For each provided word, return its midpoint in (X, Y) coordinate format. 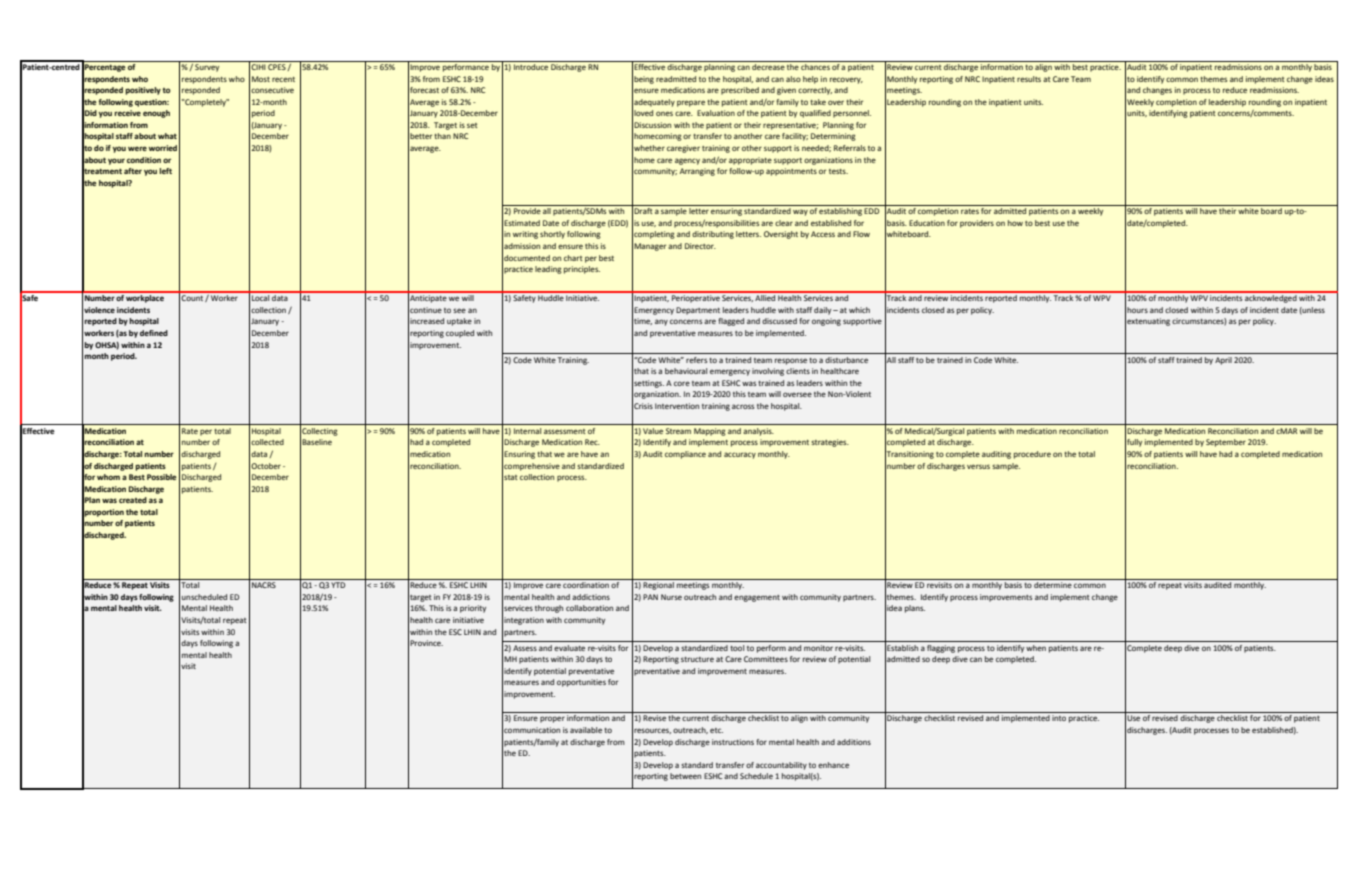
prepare (691, 103)
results (1029, 79)
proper (552, 719)
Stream (678, 431)
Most (261, 79)
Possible (162, 477)
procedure (1032, 455)
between (685, 776)
